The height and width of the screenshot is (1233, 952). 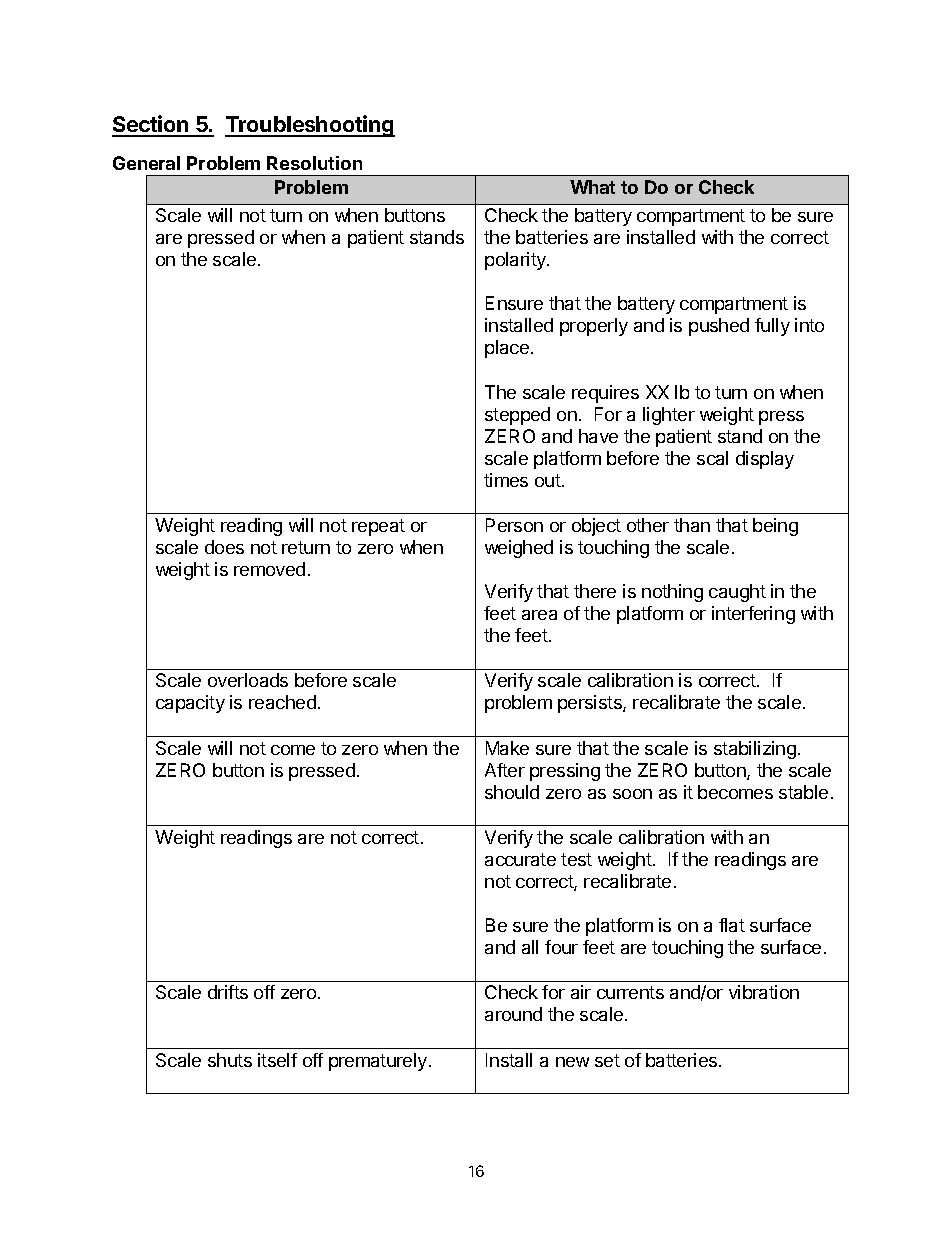 I want to click on shuts, so click(x=230, y=1060).
